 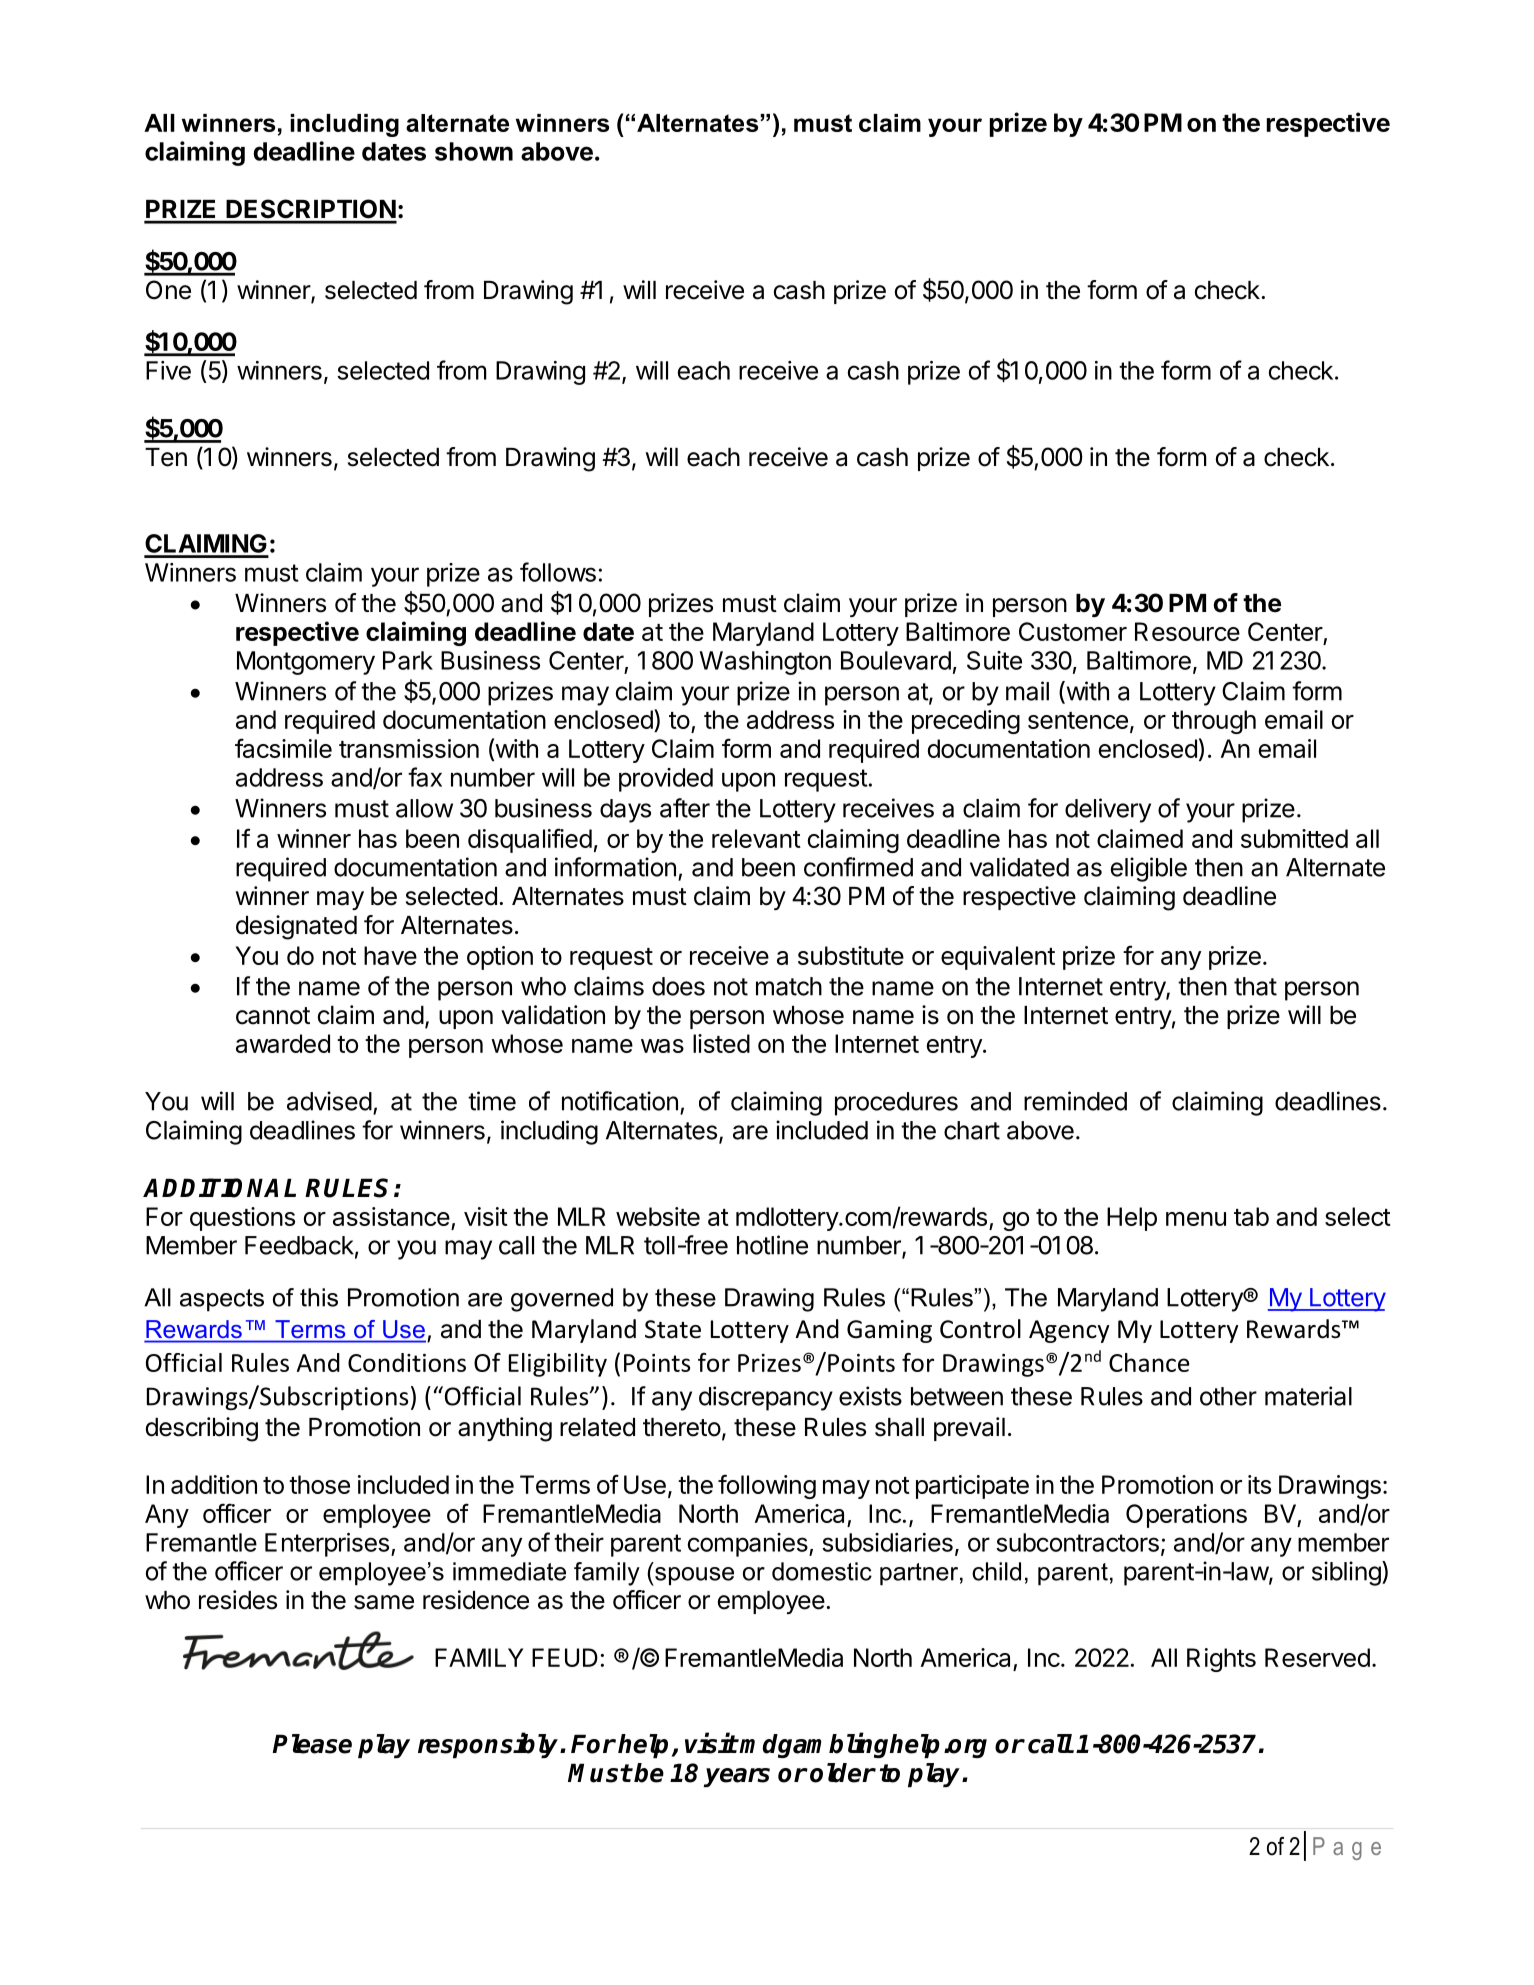 I want to click on hotline, so click(x=772, y=1245).
